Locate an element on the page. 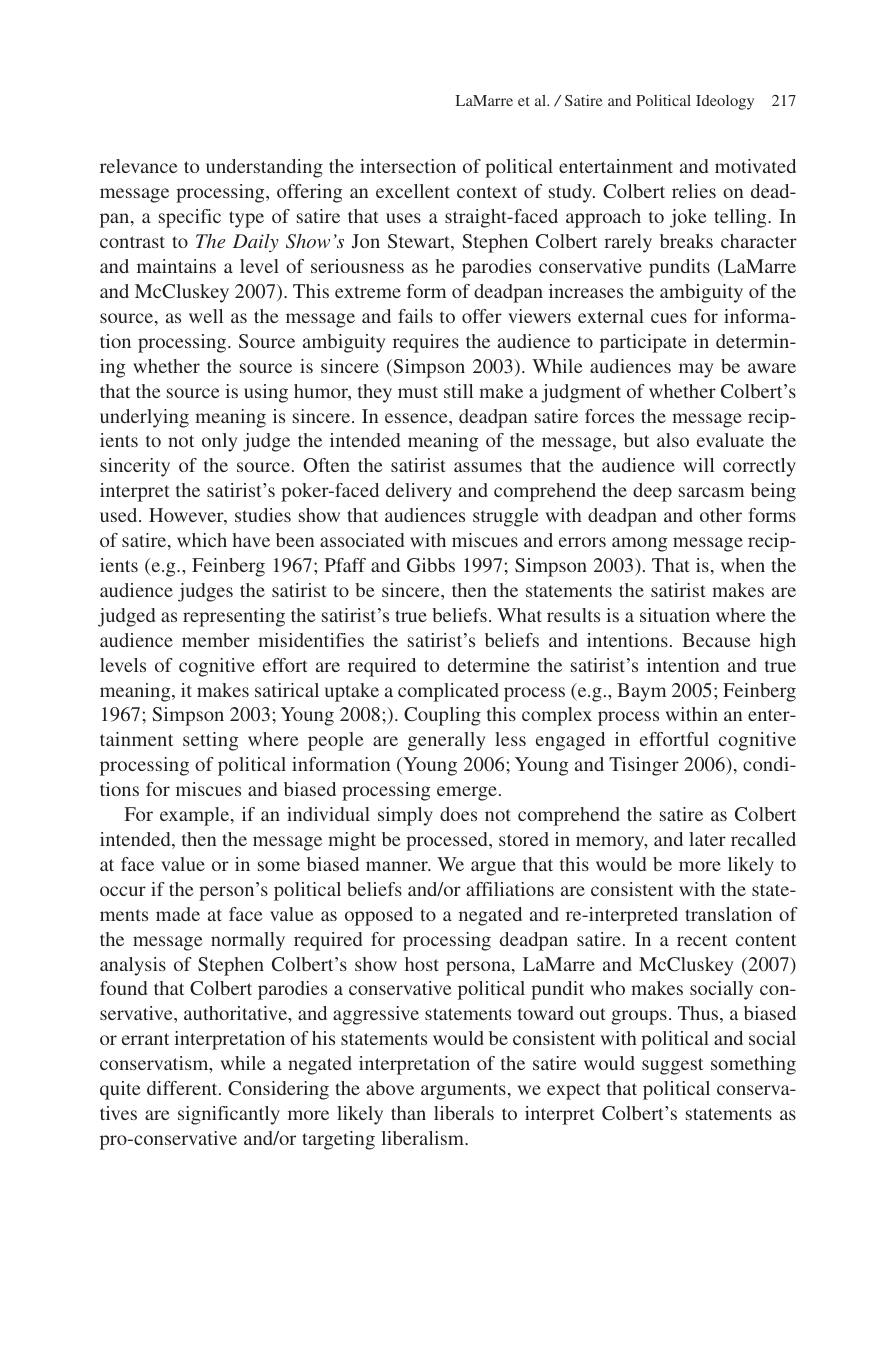 The image size is (896, 1345). will is located at coordinates (698, 465).
